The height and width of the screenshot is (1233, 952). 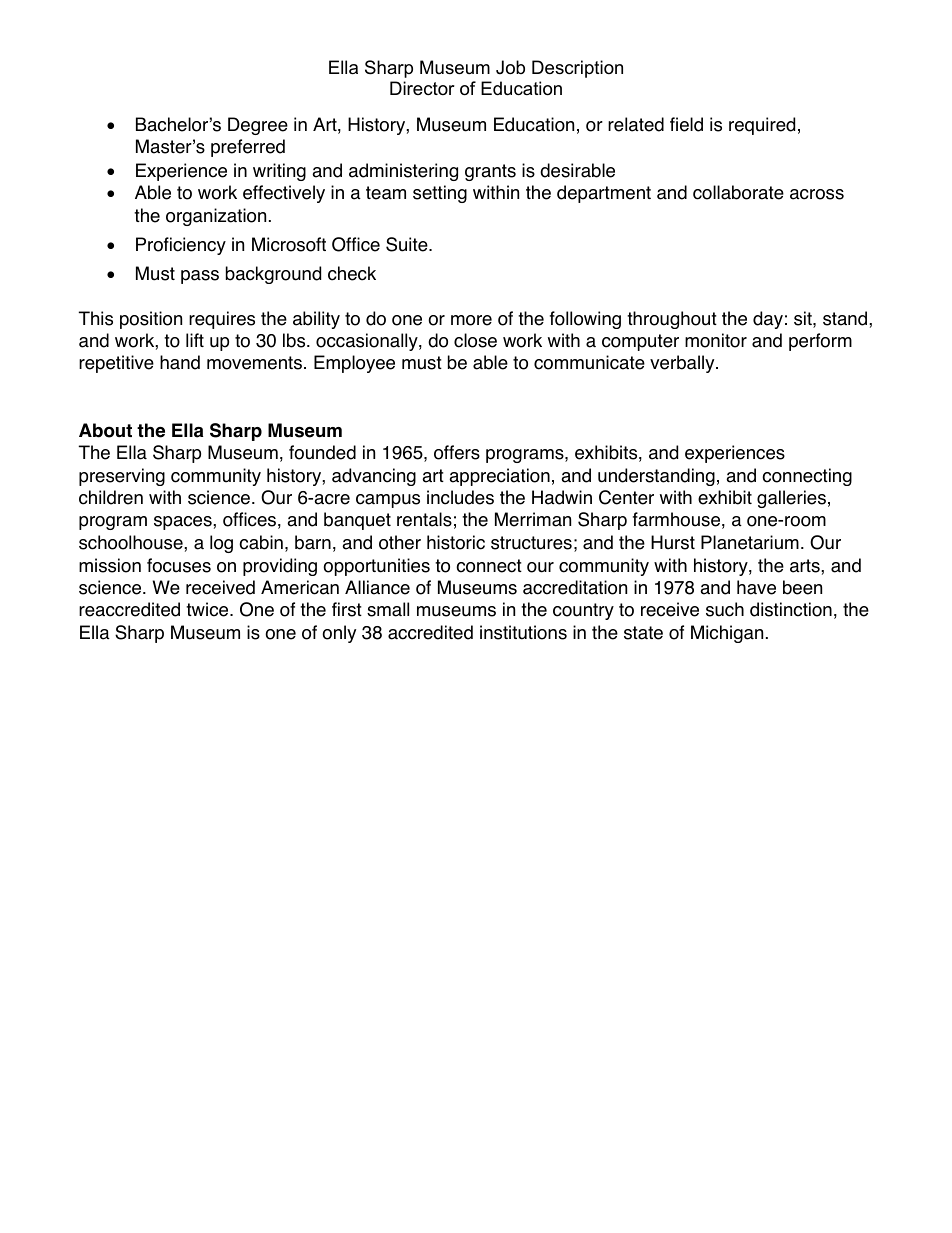 I want to click on preserving, so click(x=122, y=477).
